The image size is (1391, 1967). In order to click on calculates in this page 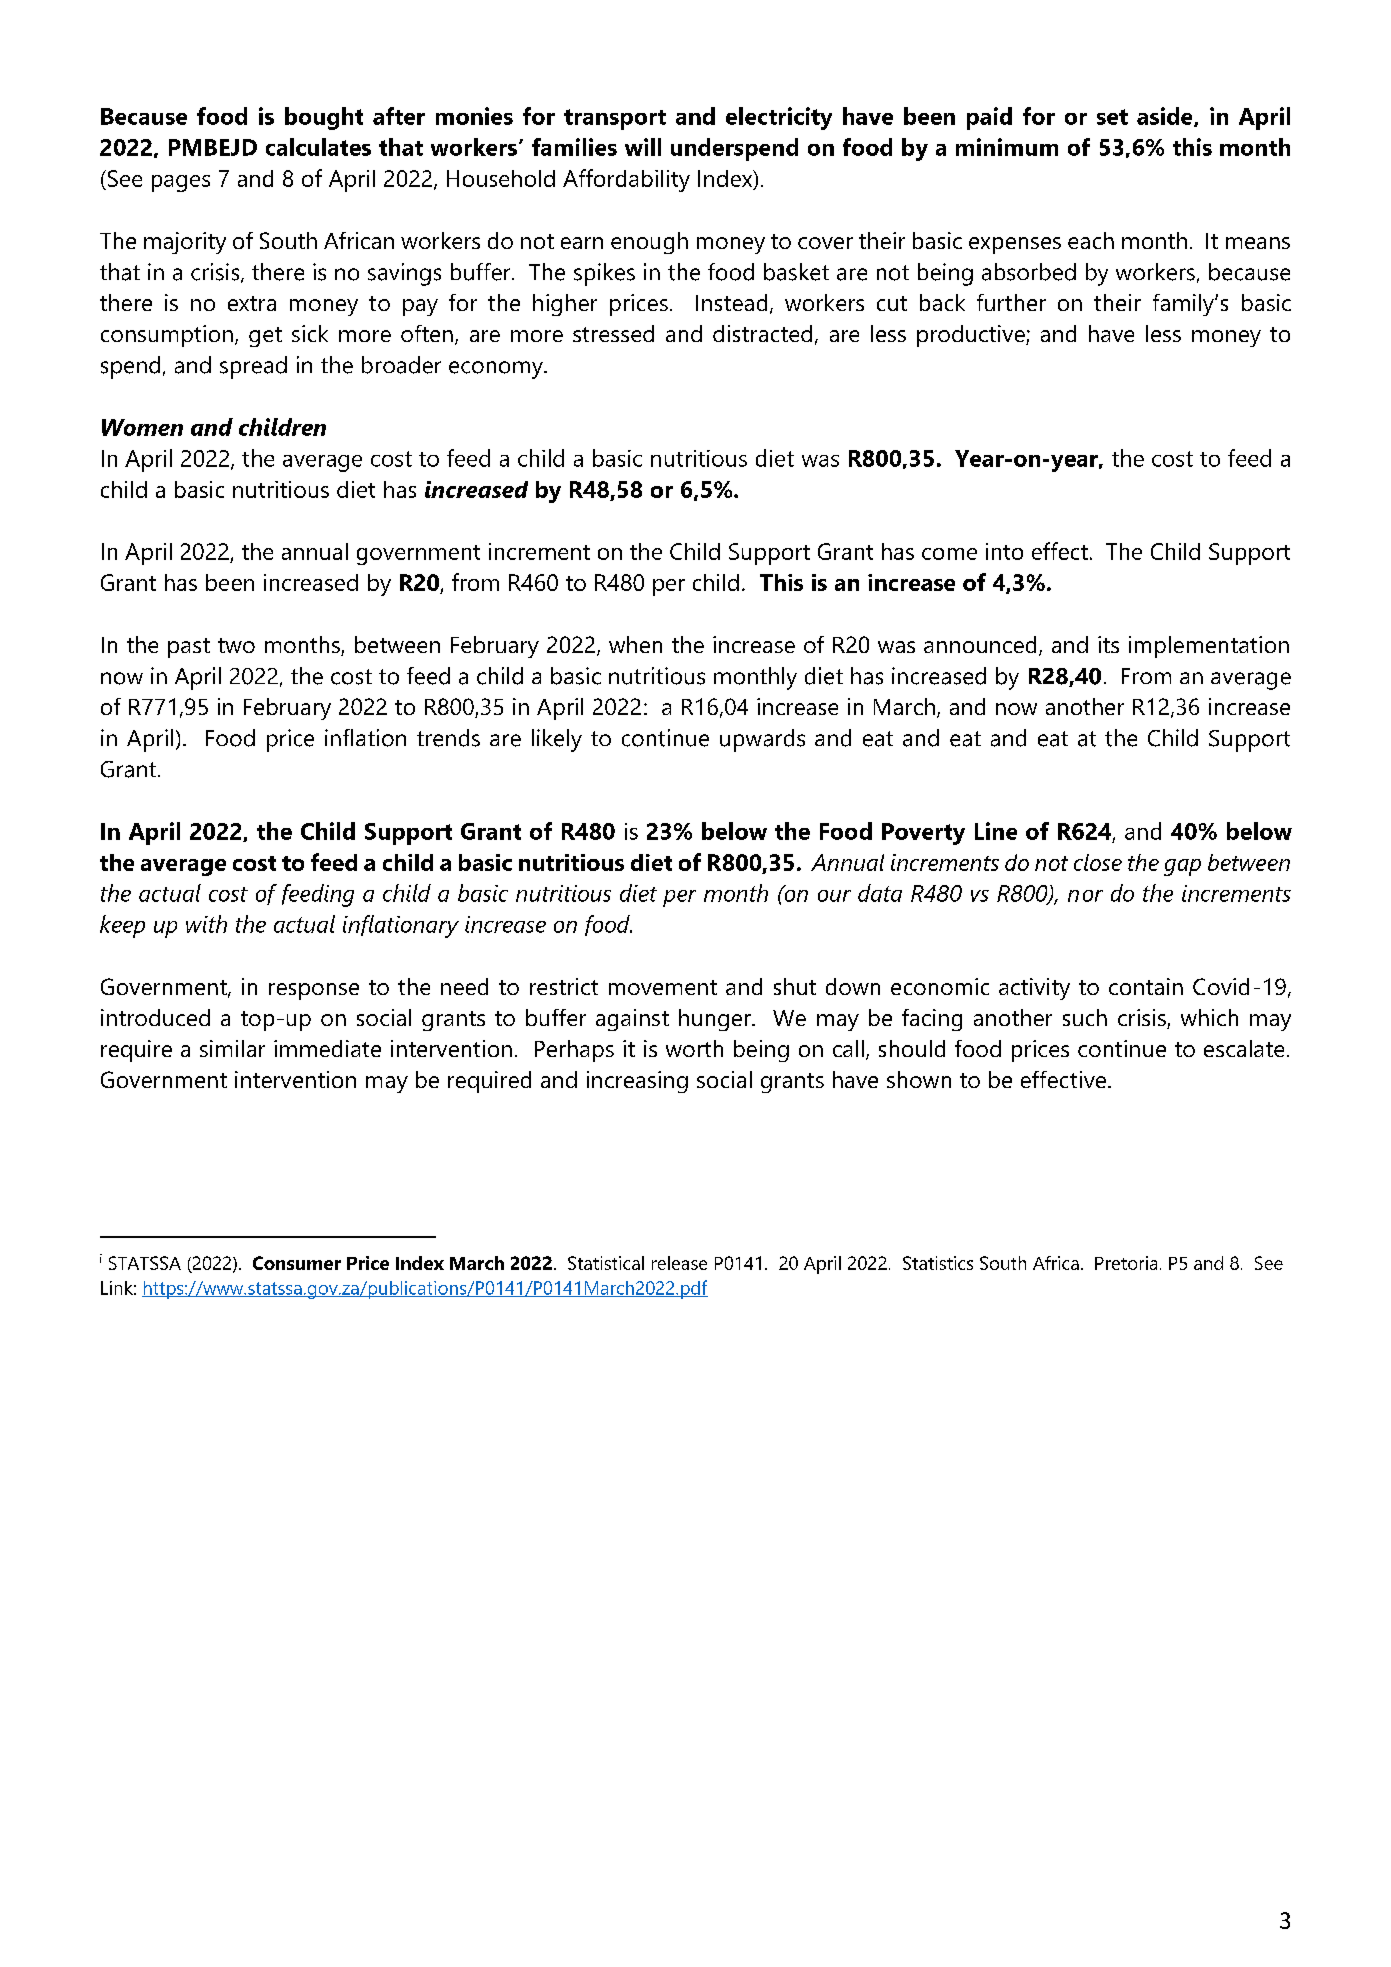, I will do `click(318, 147)`.
